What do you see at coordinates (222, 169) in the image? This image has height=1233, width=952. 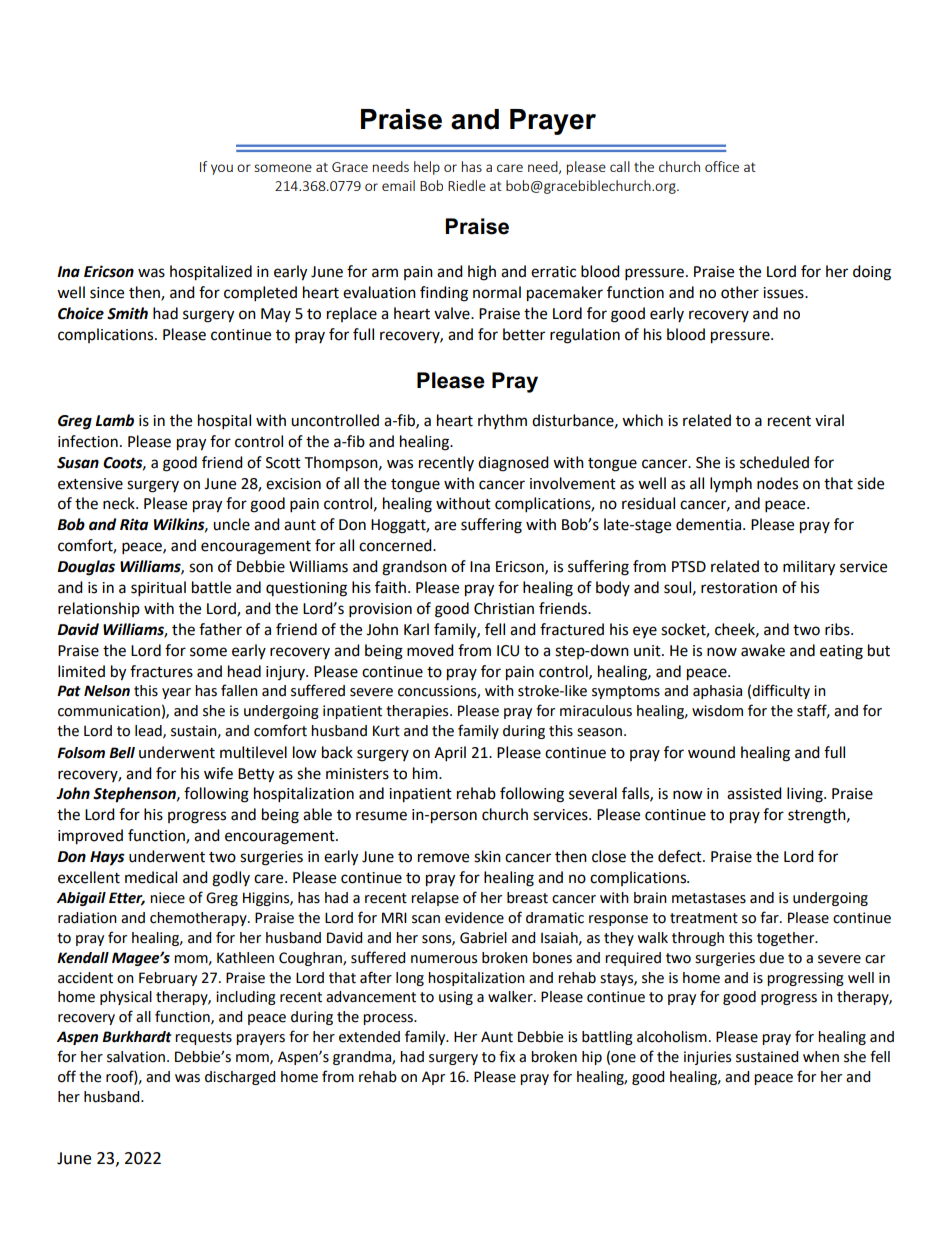 I see `you` at bounding box center [222, 169].
